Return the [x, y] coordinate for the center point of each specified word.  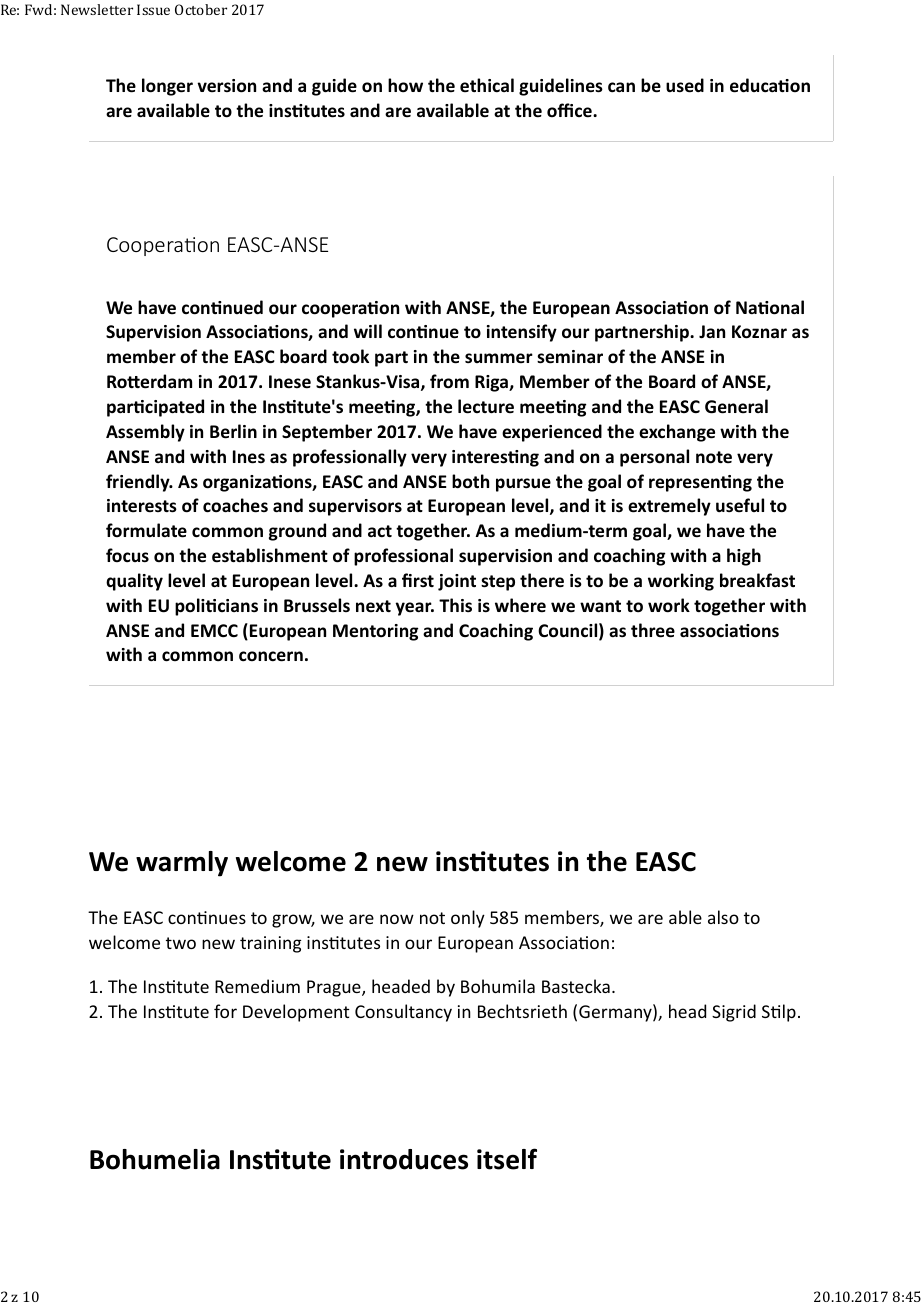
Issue [153, 9]
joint [457, 582]
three [653, 630]
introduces [404, 1159]
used [685, 85]
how [405, 85]
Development [296, 1013]
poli [191, 607]
